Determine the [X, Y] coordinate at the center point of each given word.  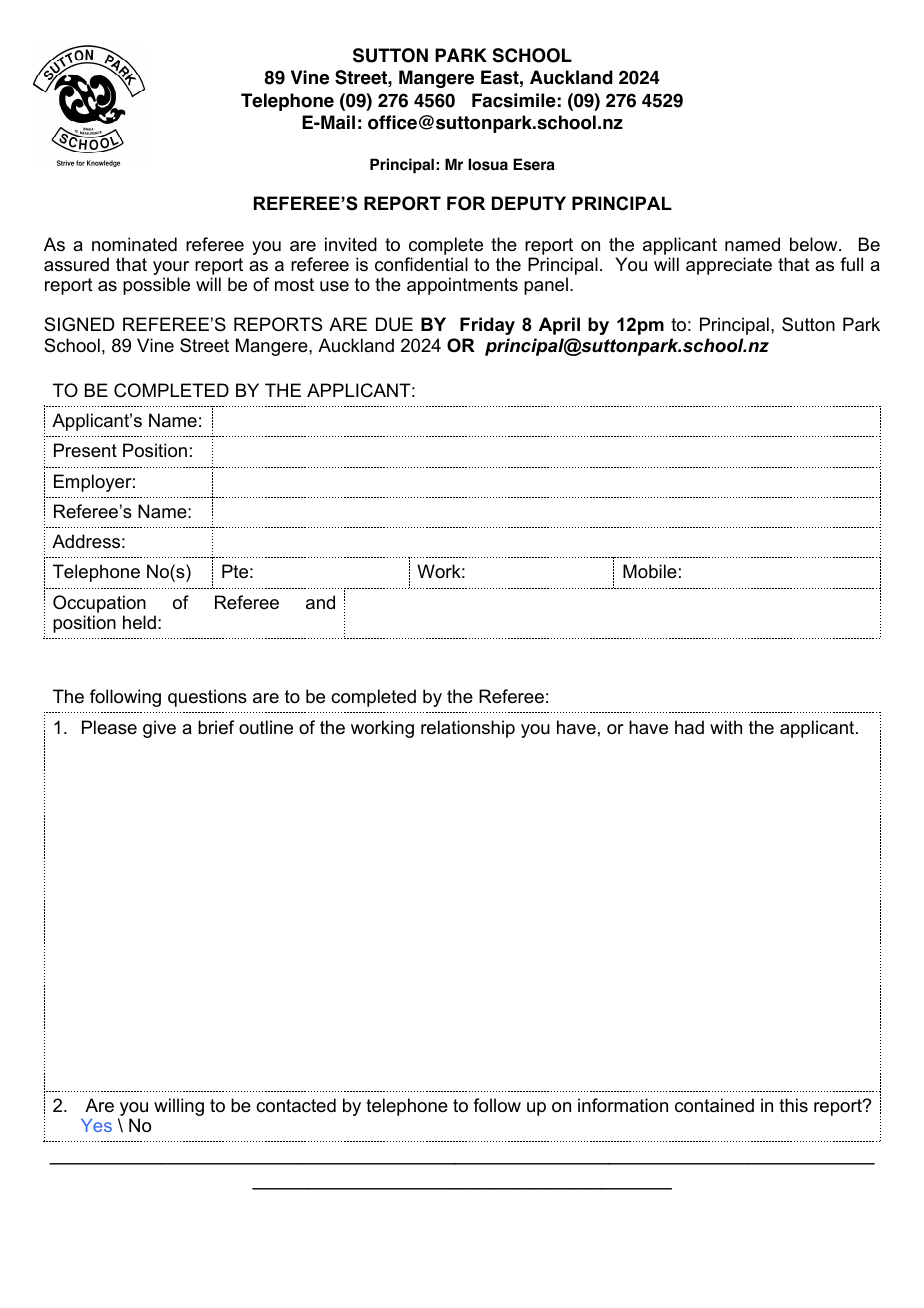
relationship [468, 729]
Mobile [650, 571]
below [815, 244]
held [139, 622]
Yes [96, 1125]
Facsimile [514, 100]
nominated [134, 244]
